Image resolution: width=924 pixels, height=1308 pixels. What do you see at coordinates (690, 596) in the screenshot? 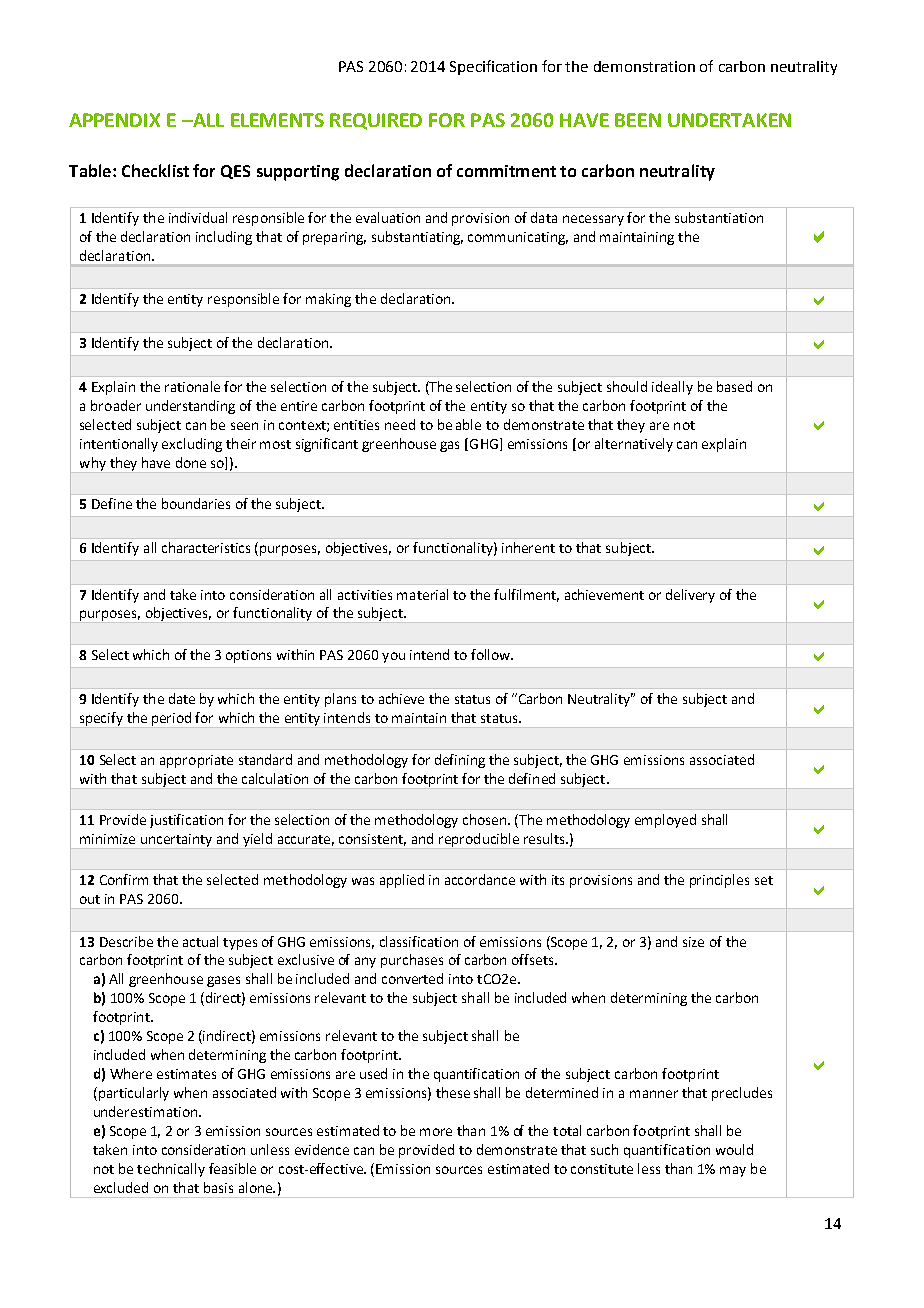
I see `delivery` at bounding box center [690, 596].
